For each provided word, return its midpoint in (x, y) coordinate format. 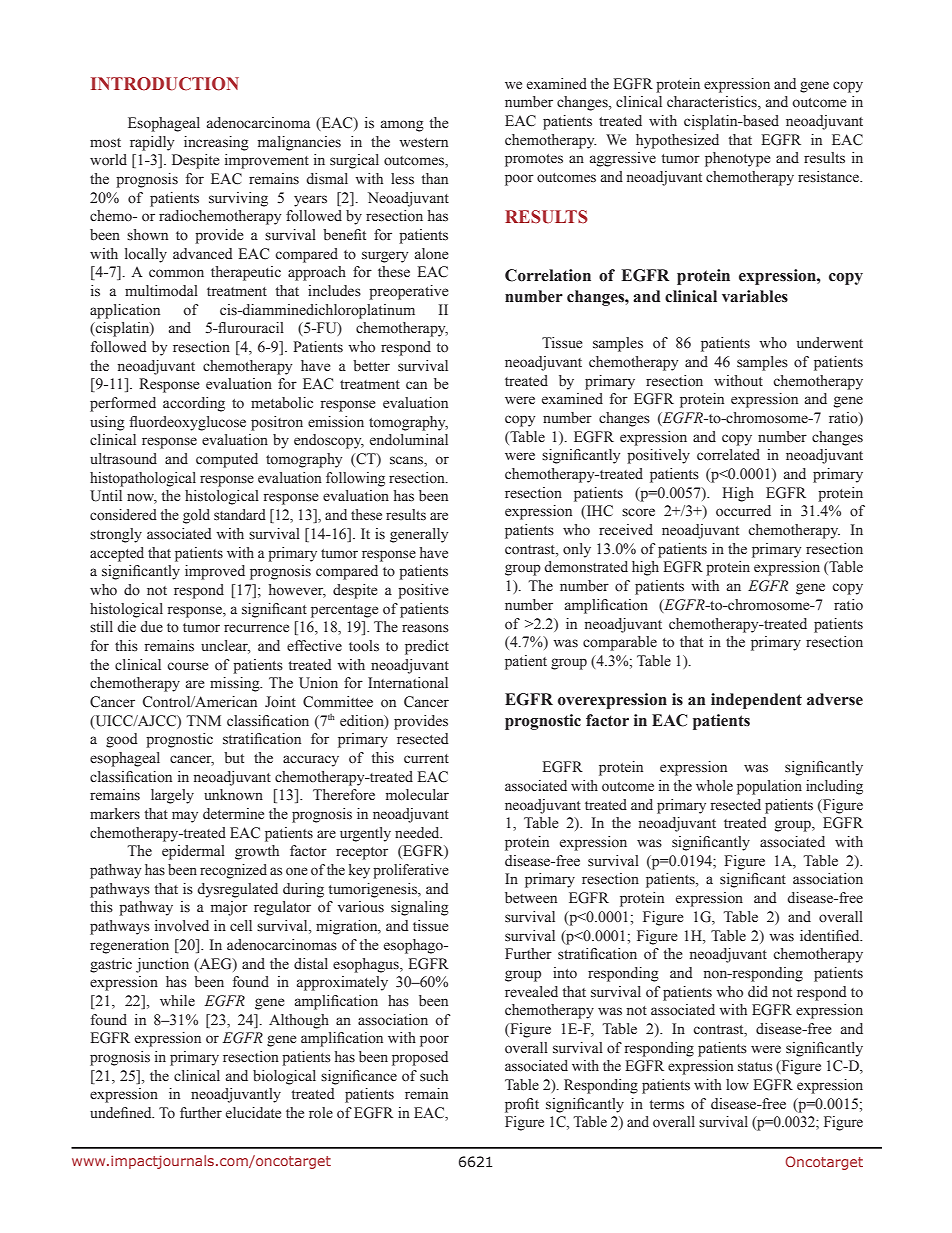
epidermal (193, 852)
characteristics (713, 103)
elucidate (253, 1113)
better (371, 365)
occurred (743, 511)
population (769, 787)
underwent (830, 343)
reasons (425, 628)
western (423, 143)
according (194, 404)
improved (215, 572)
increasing (216, 143)
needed (418, 833)
